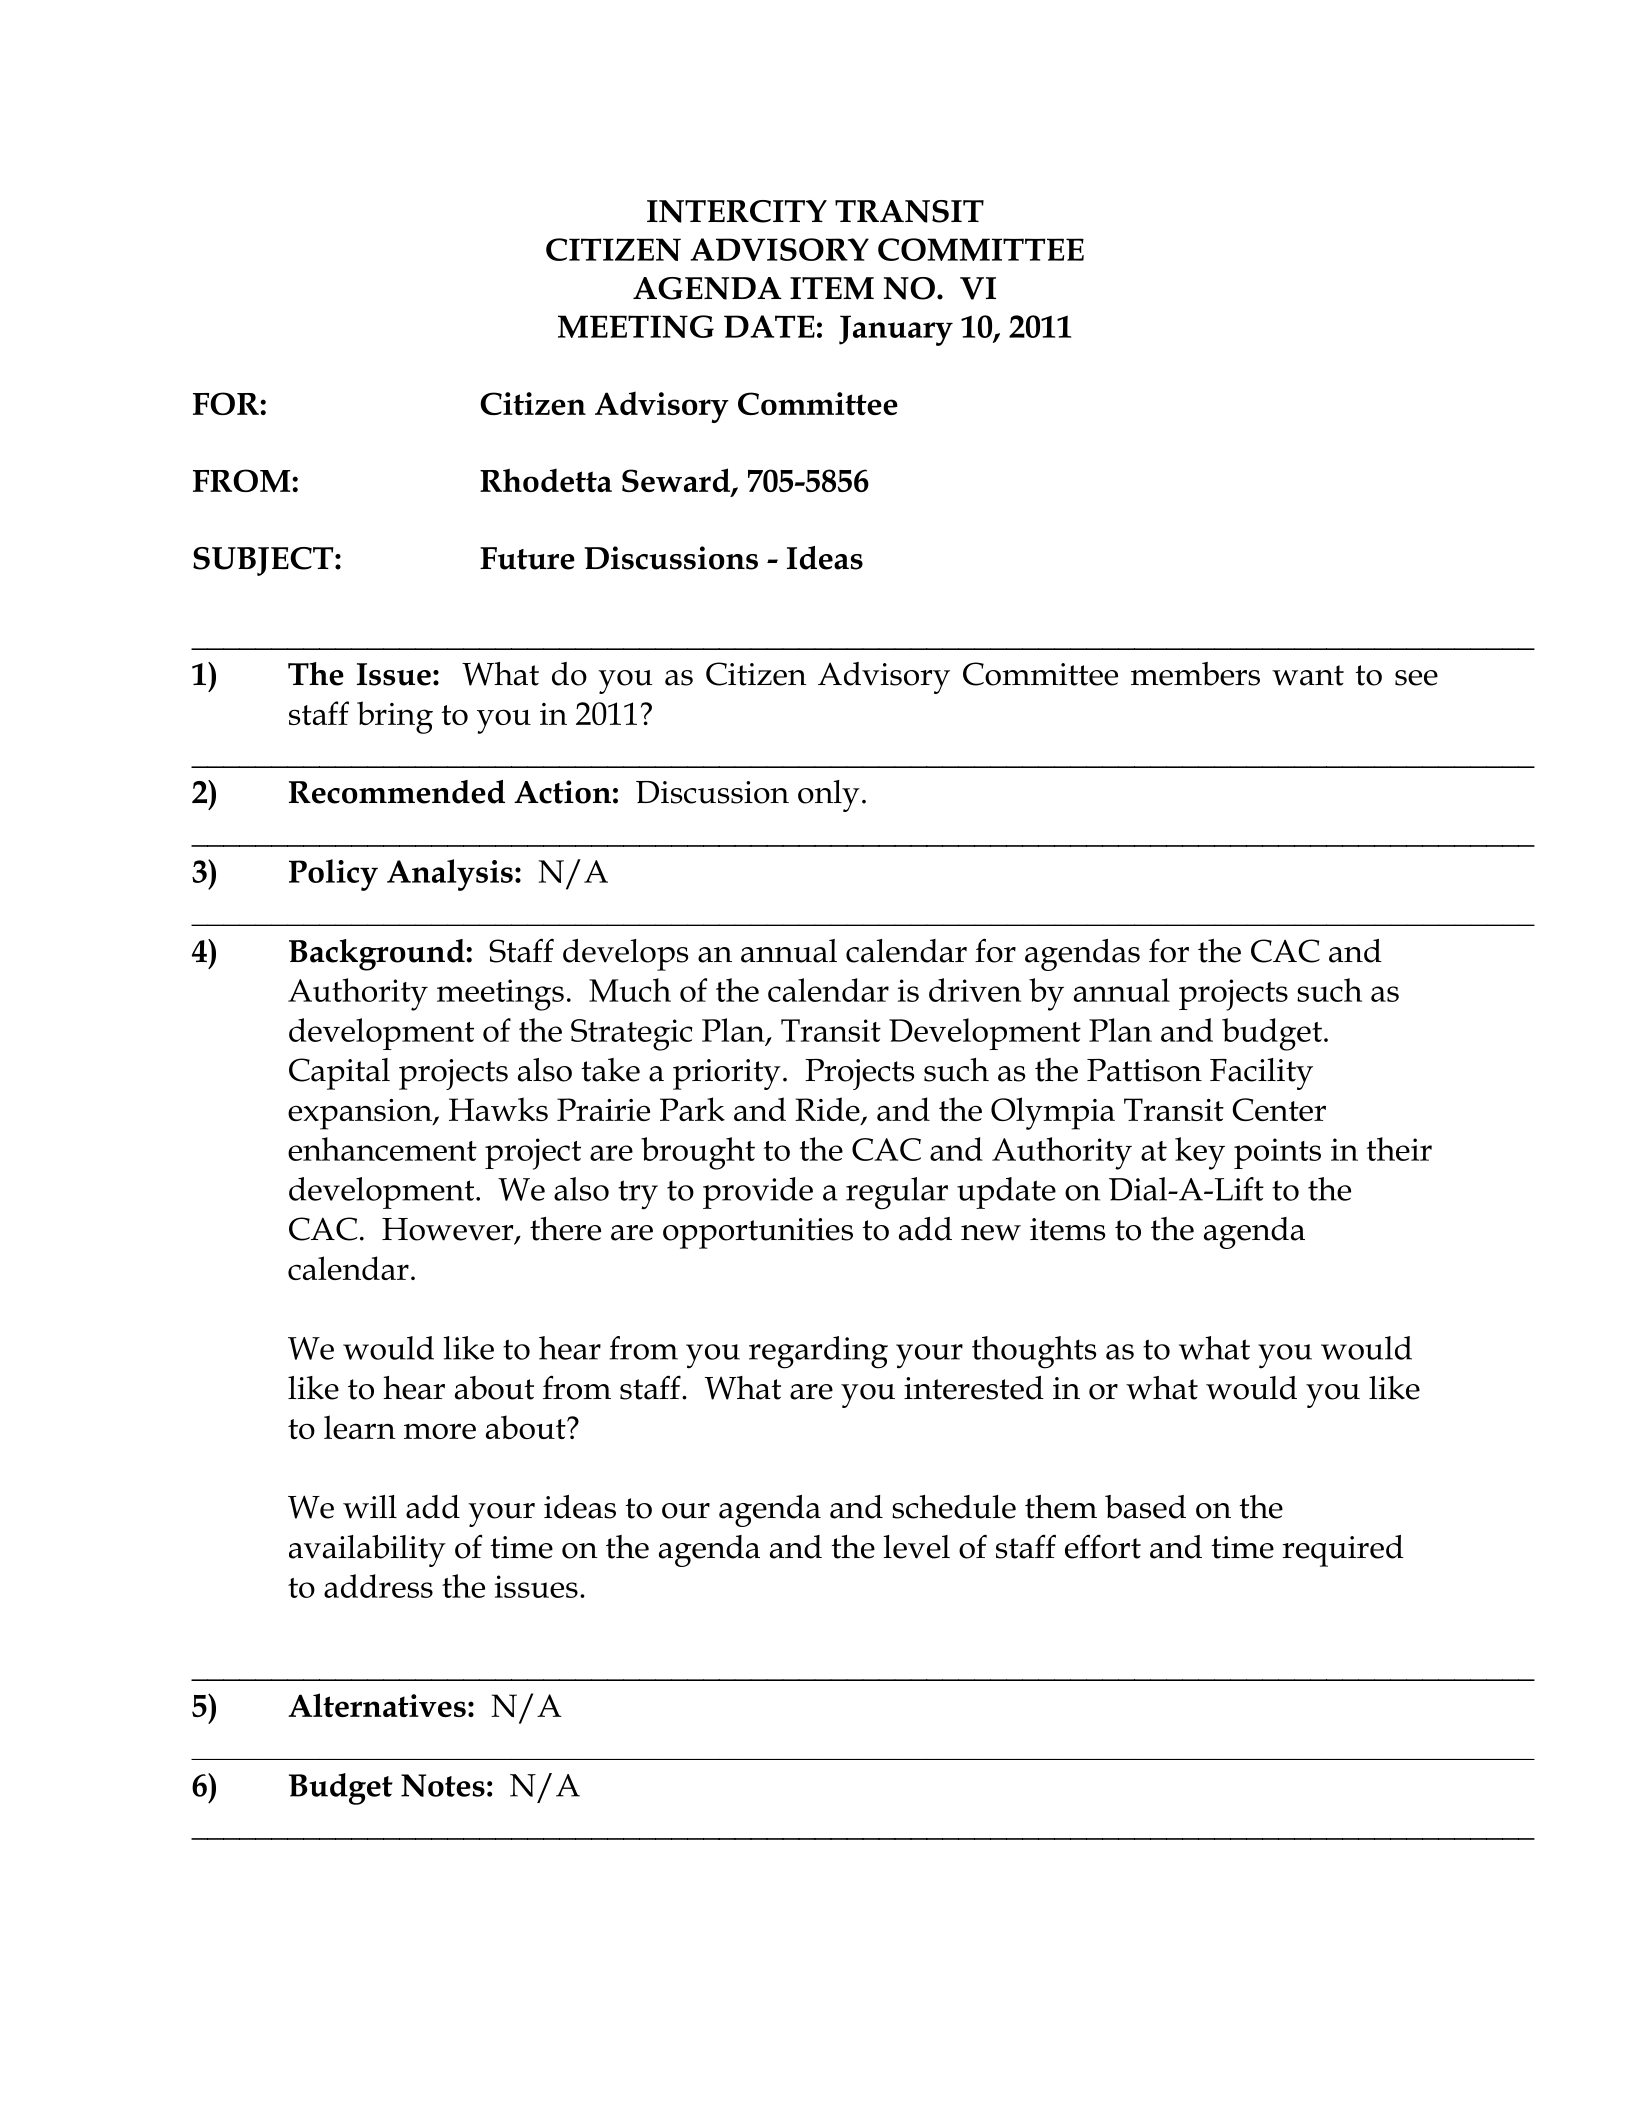  I want to click on want, so click(1308, 675).
